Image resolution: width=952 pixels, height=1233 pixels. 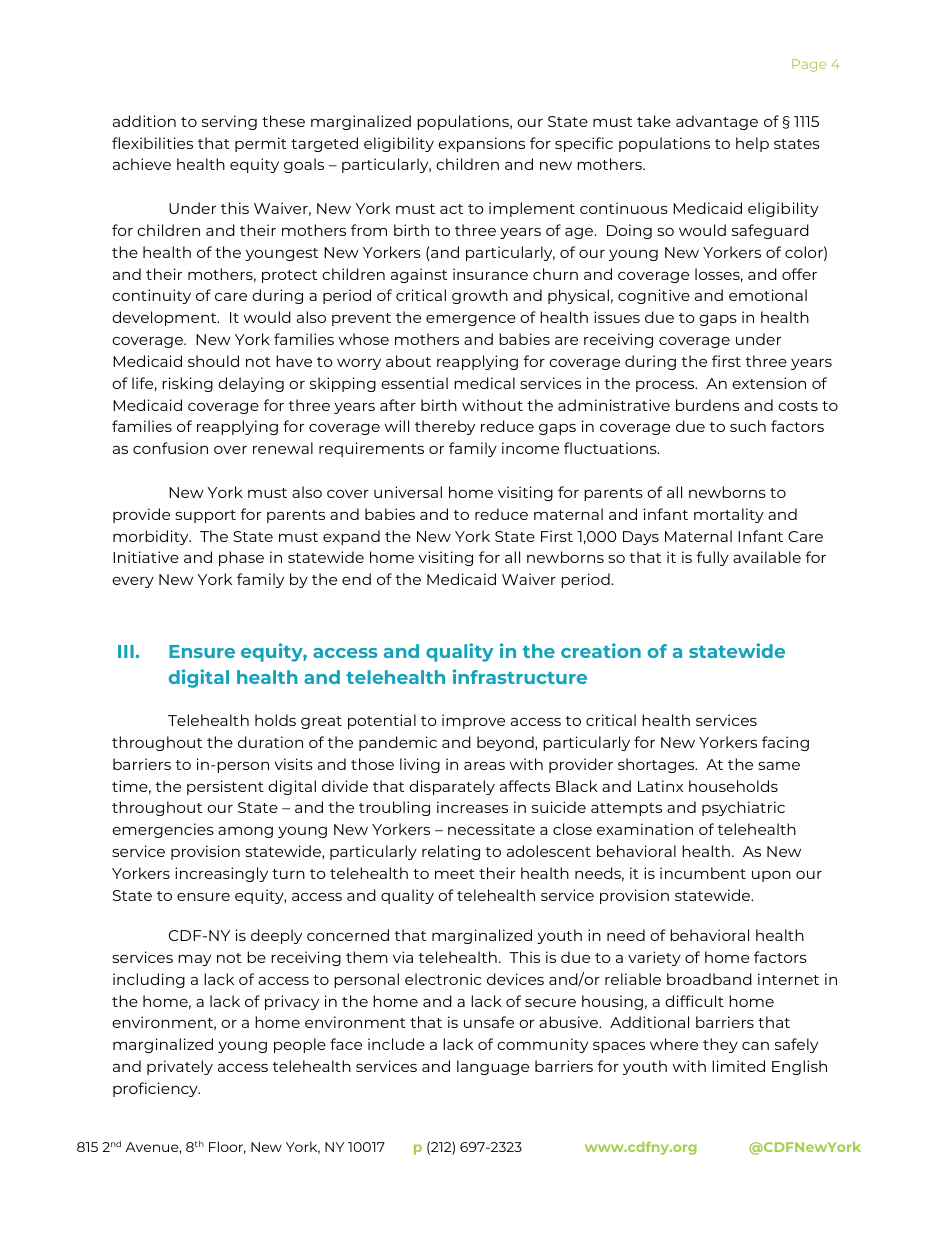 What do you see at coordinates (472, 807) in the screenshot?
I see `increases` at bounding box center [472, 807].
